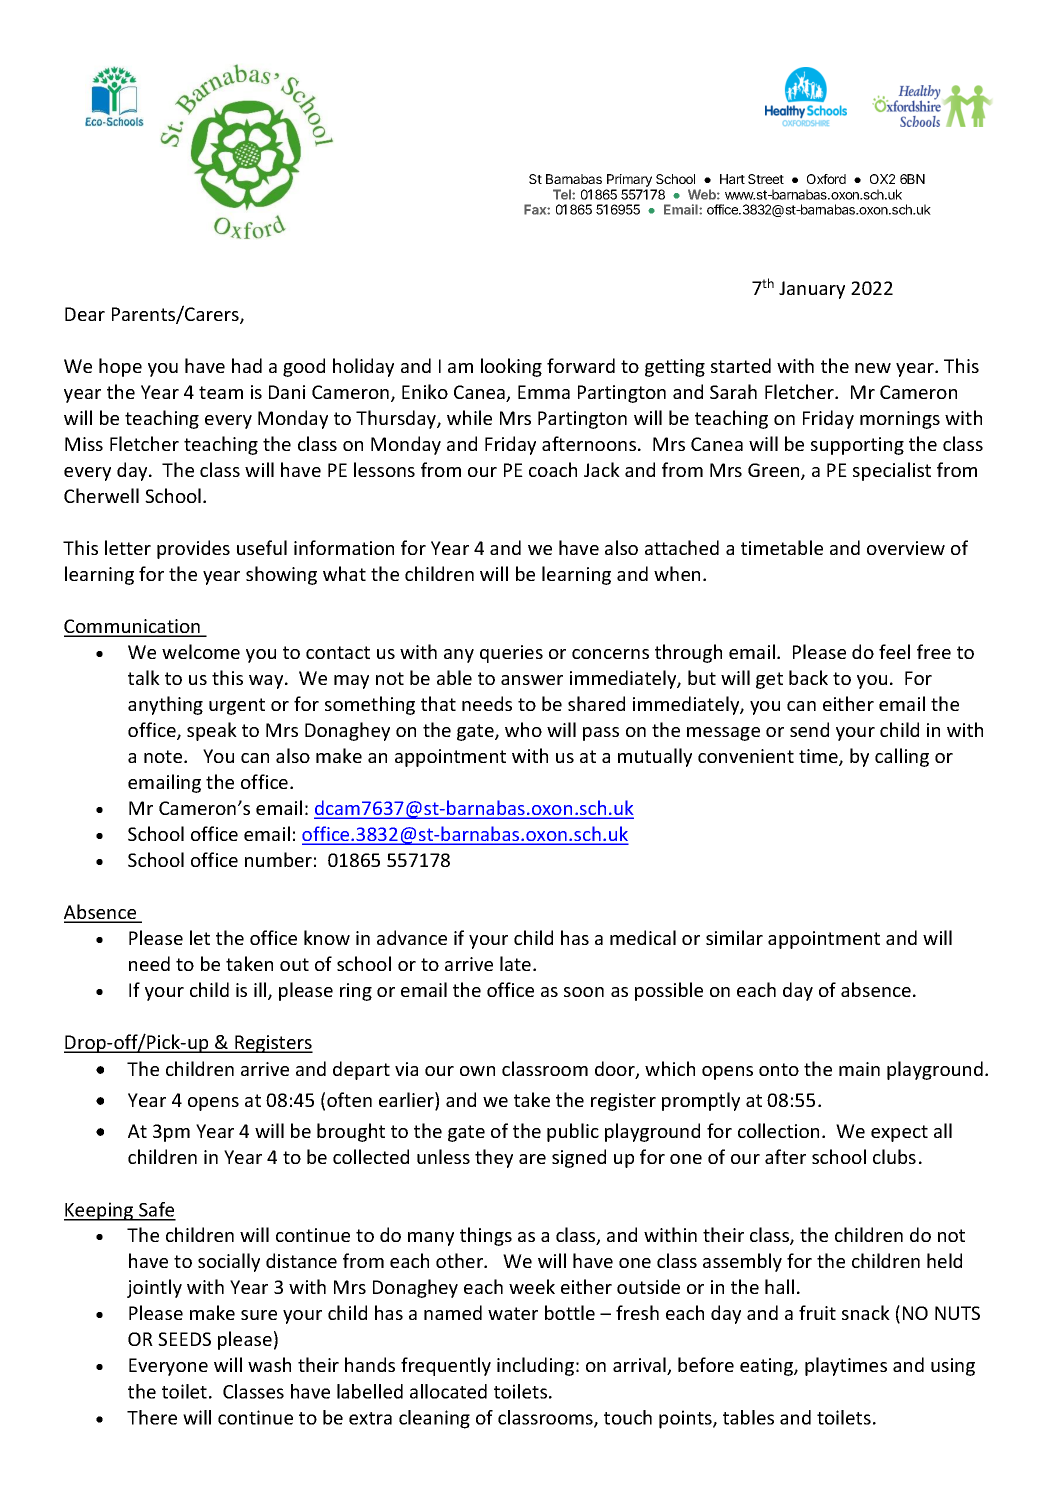 This page has width=1057, height=1494. What do you see at coordinates (553, 469) in the page?
I see `coach` at bounding box center [553, 469].
